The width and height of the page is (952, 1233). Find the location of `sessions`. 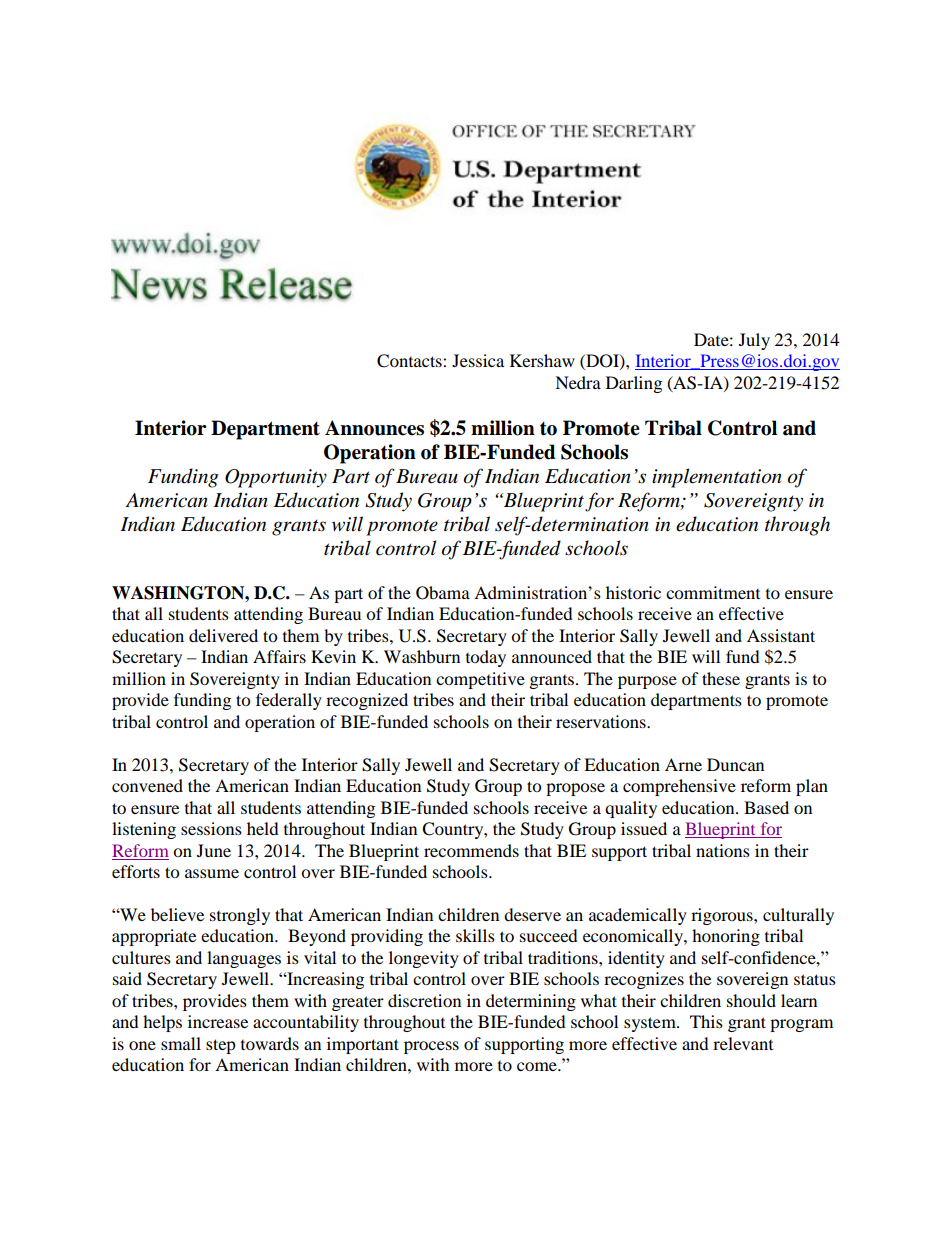

sessions is located at coordinates (211, 828).
